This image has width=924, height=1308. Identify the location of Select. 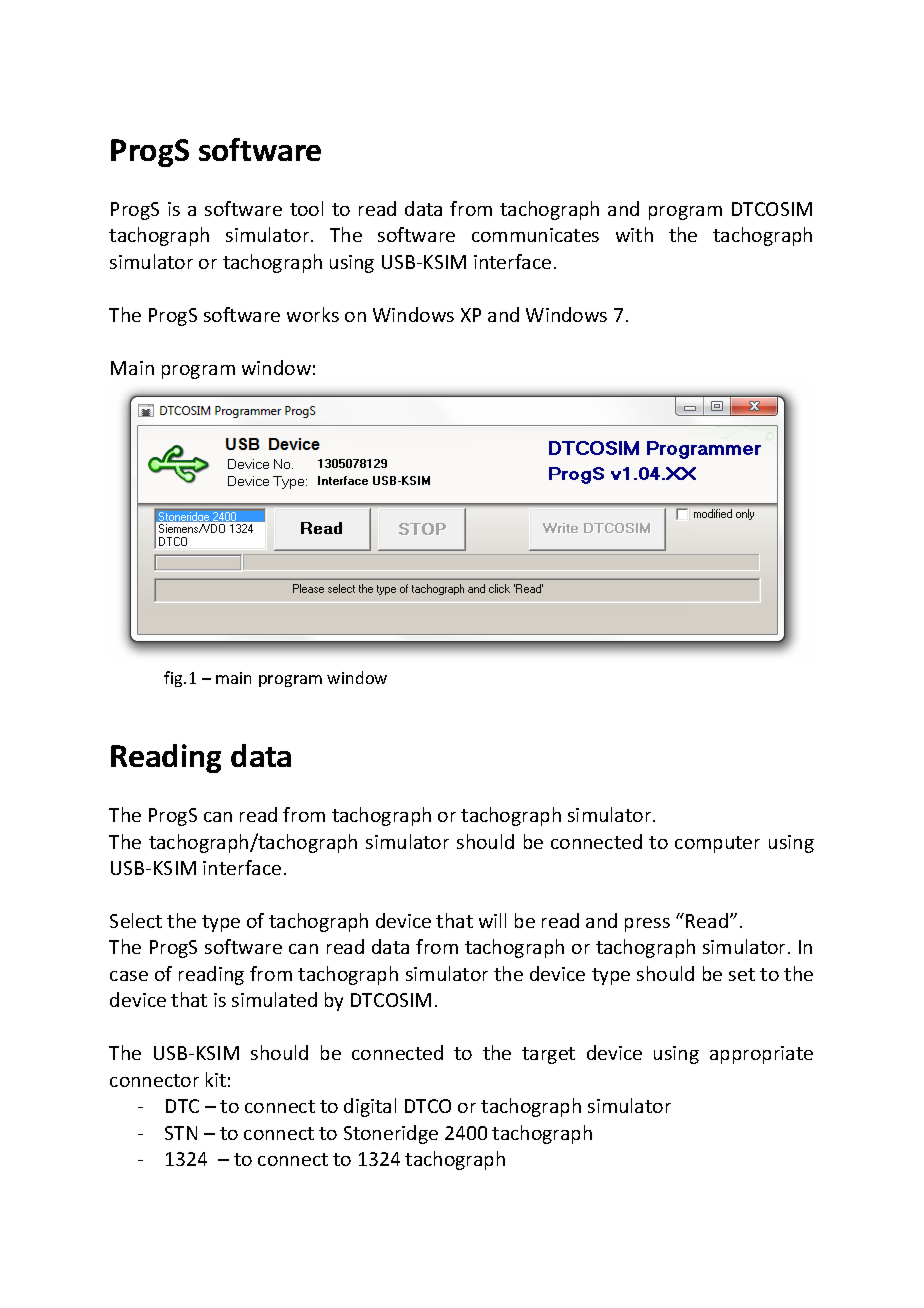
(136, 920).
